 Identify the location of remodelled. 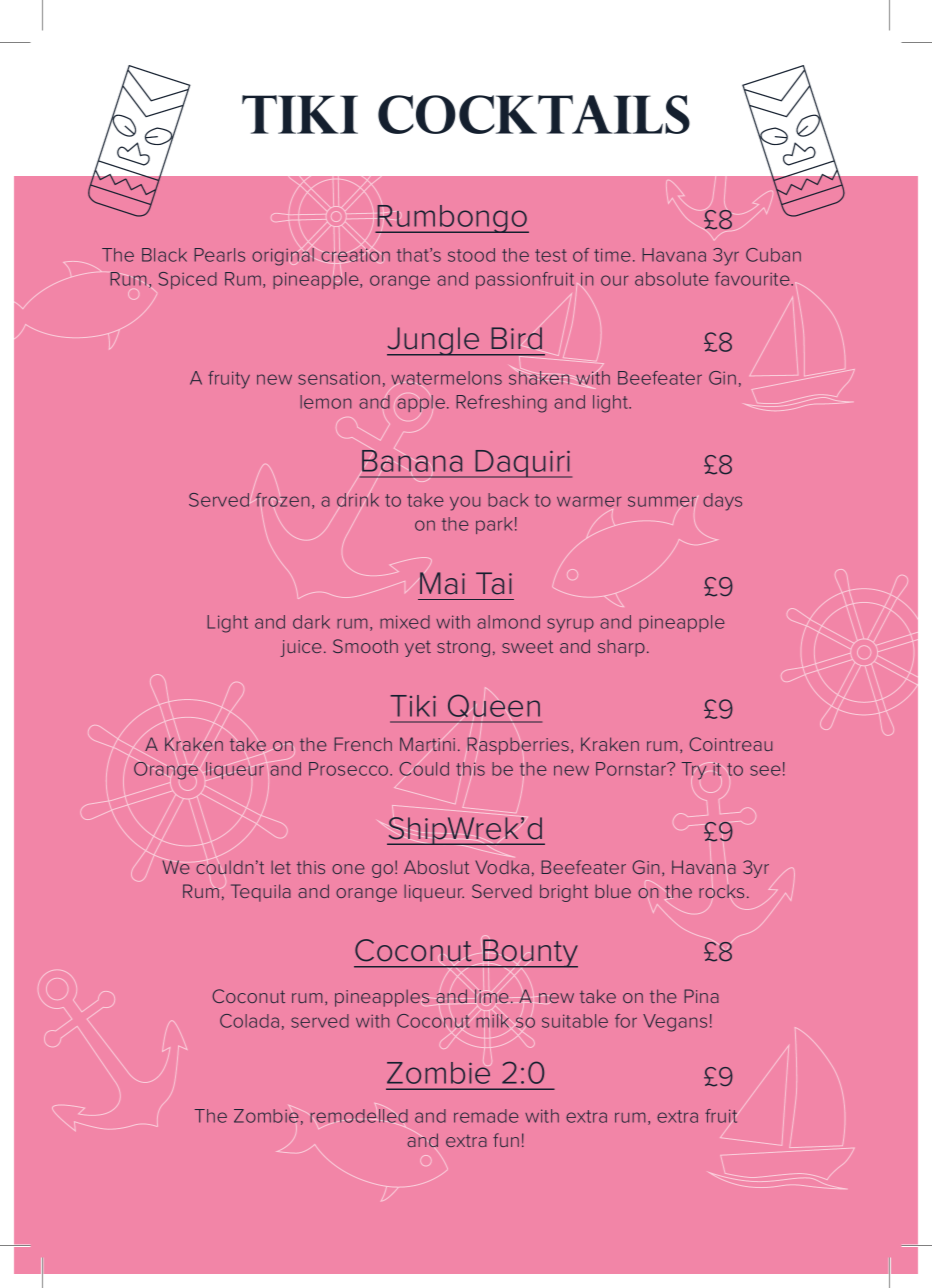
(359, 1116).
